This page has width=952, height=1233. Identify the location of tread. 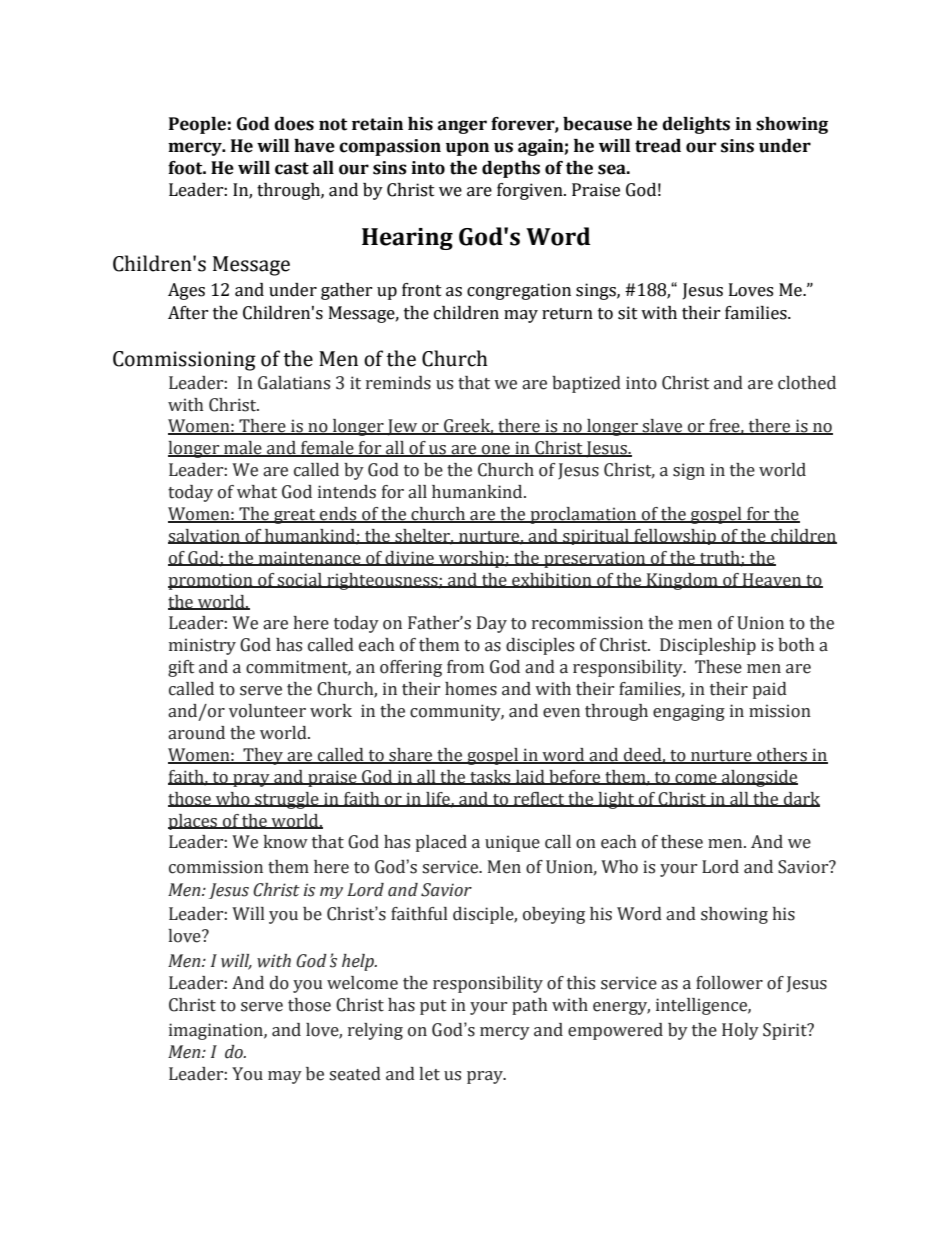
(658, 146).
